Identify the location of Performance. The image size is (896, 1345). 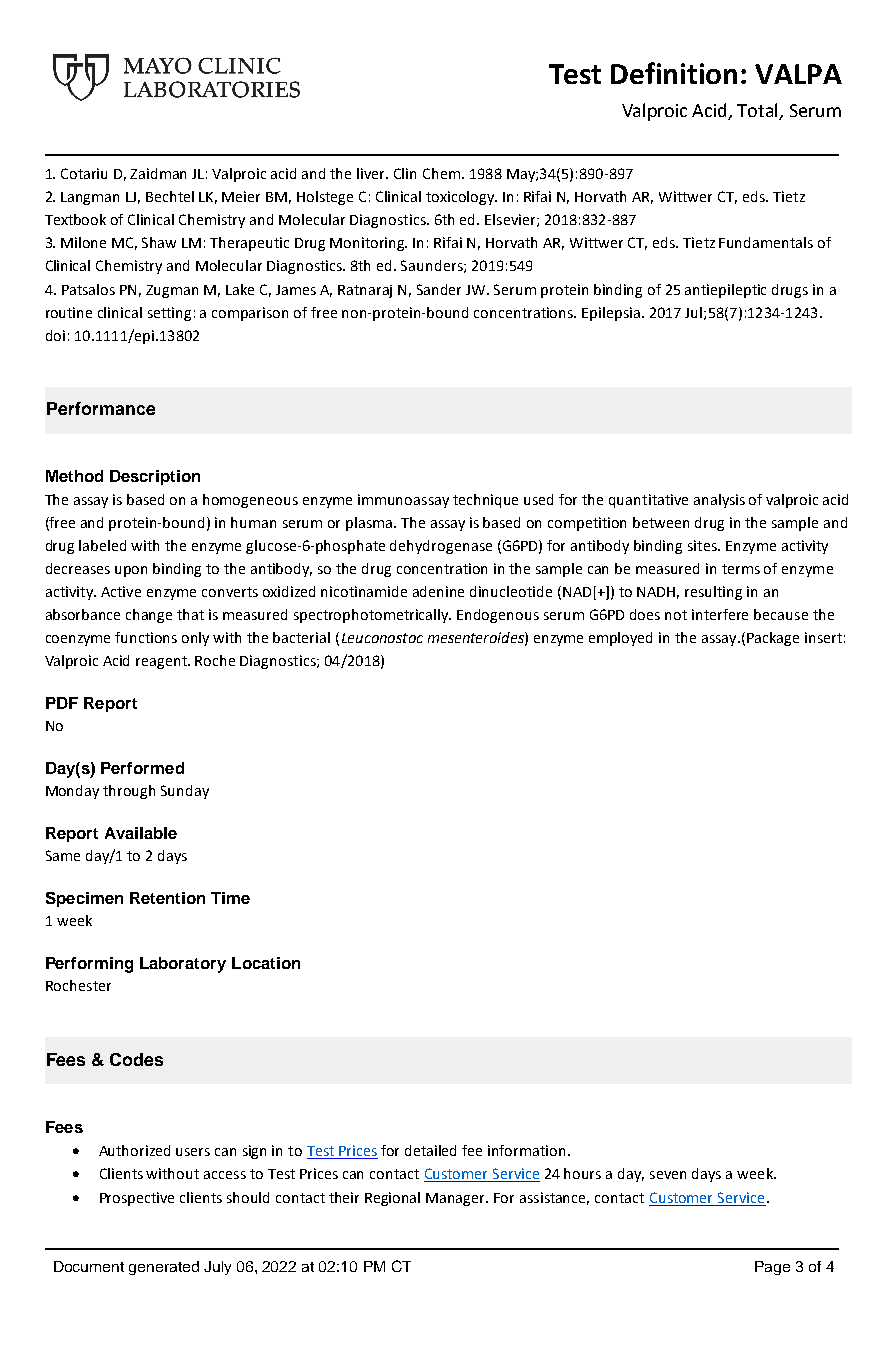
(101, 408).
